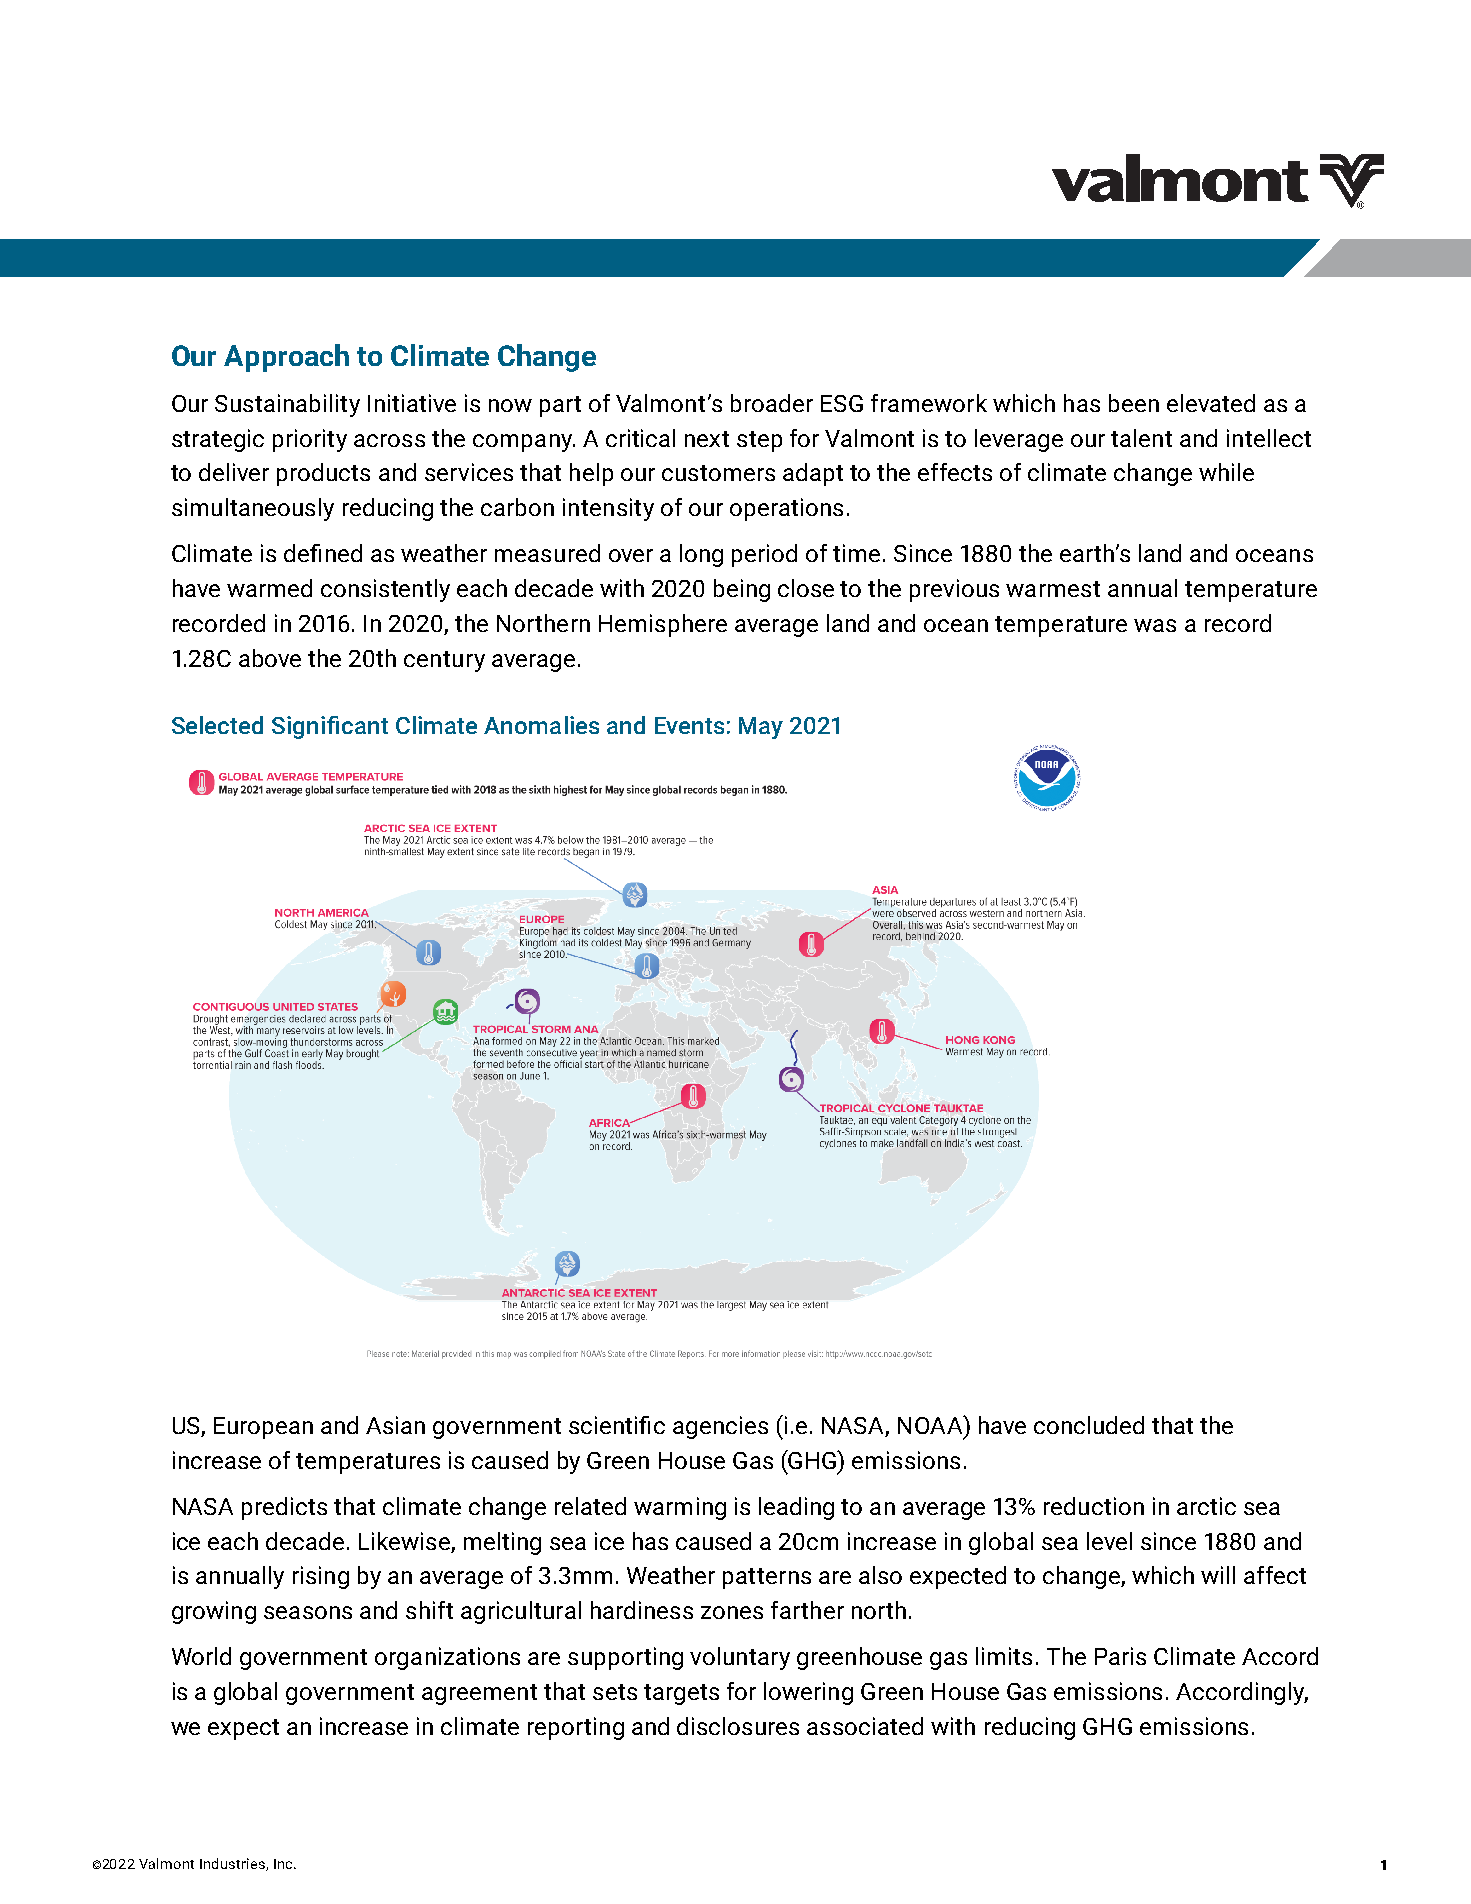 This screenshot has width=1471, height=1904. I want to click on Sustainability, so click(287, 405).
